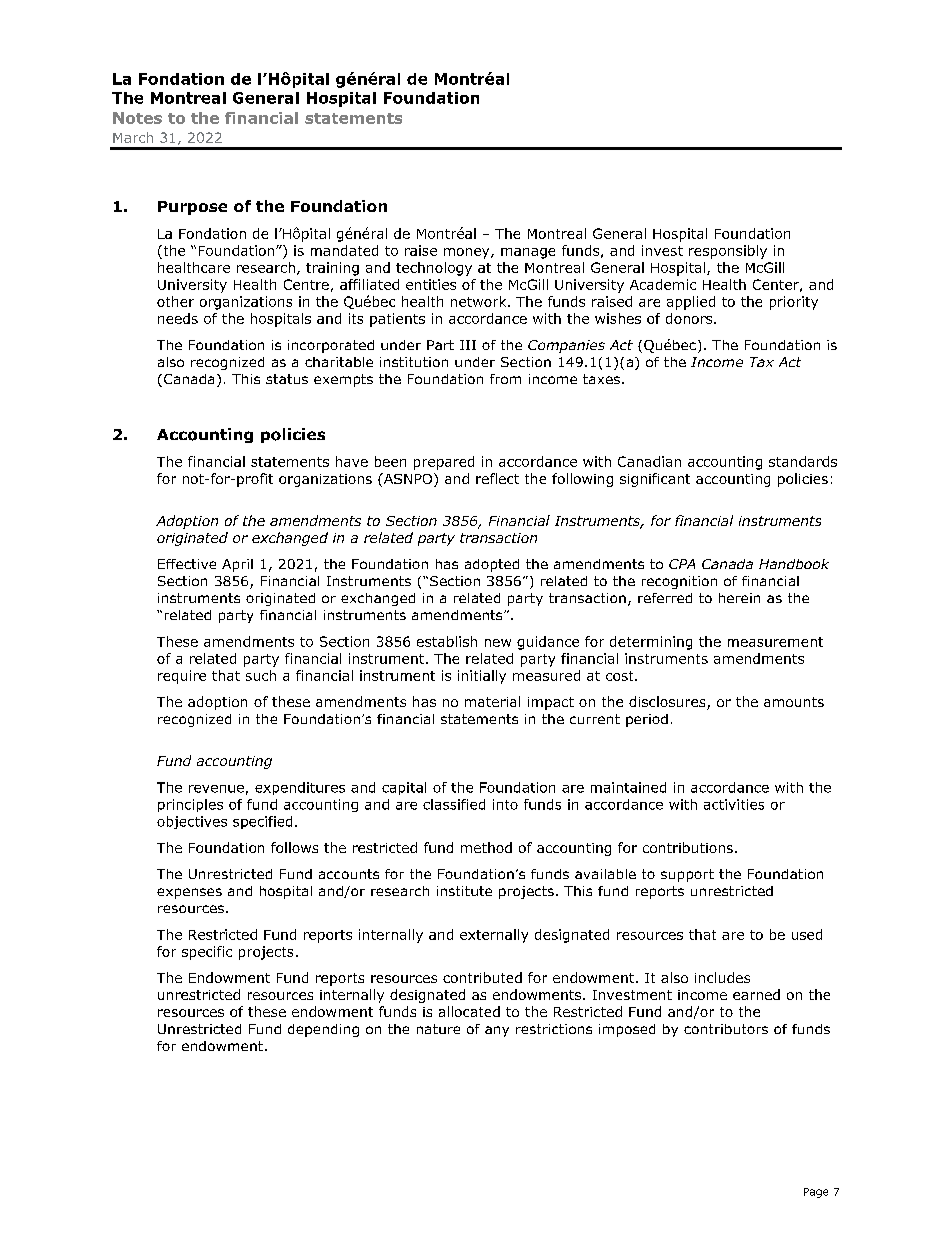 Image resolution: width=952 pixels, height=1233 pixels. Describe the element at coordinates (497, 1031) in the screenshot. I see `any` at that location.
